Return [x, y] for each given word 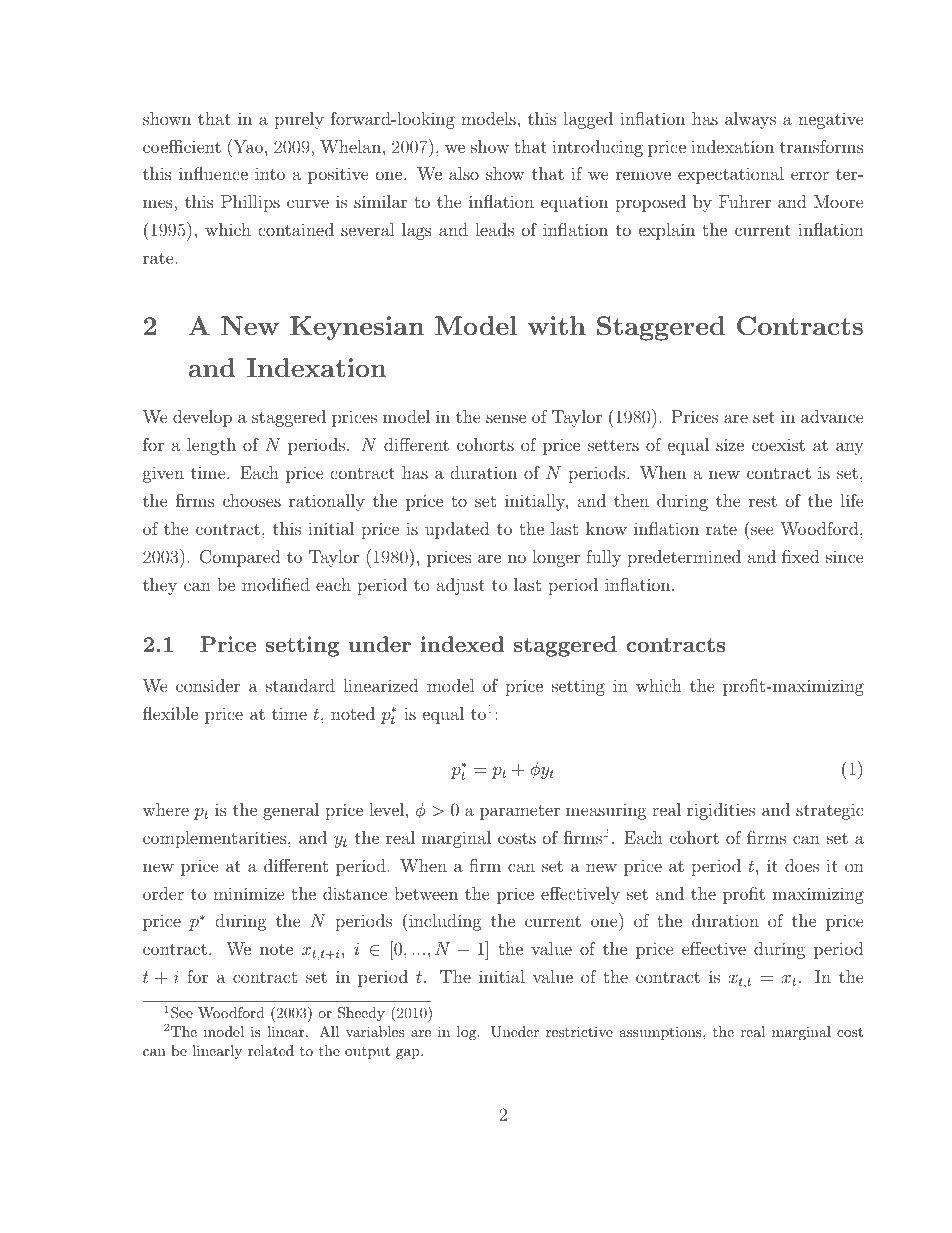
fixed [800, 556]
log [468, 1033]
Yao [248, 146]
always [750, 120]
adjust [461, 586]
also [464, 173]
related [271, 1050]
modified [276, 584]
